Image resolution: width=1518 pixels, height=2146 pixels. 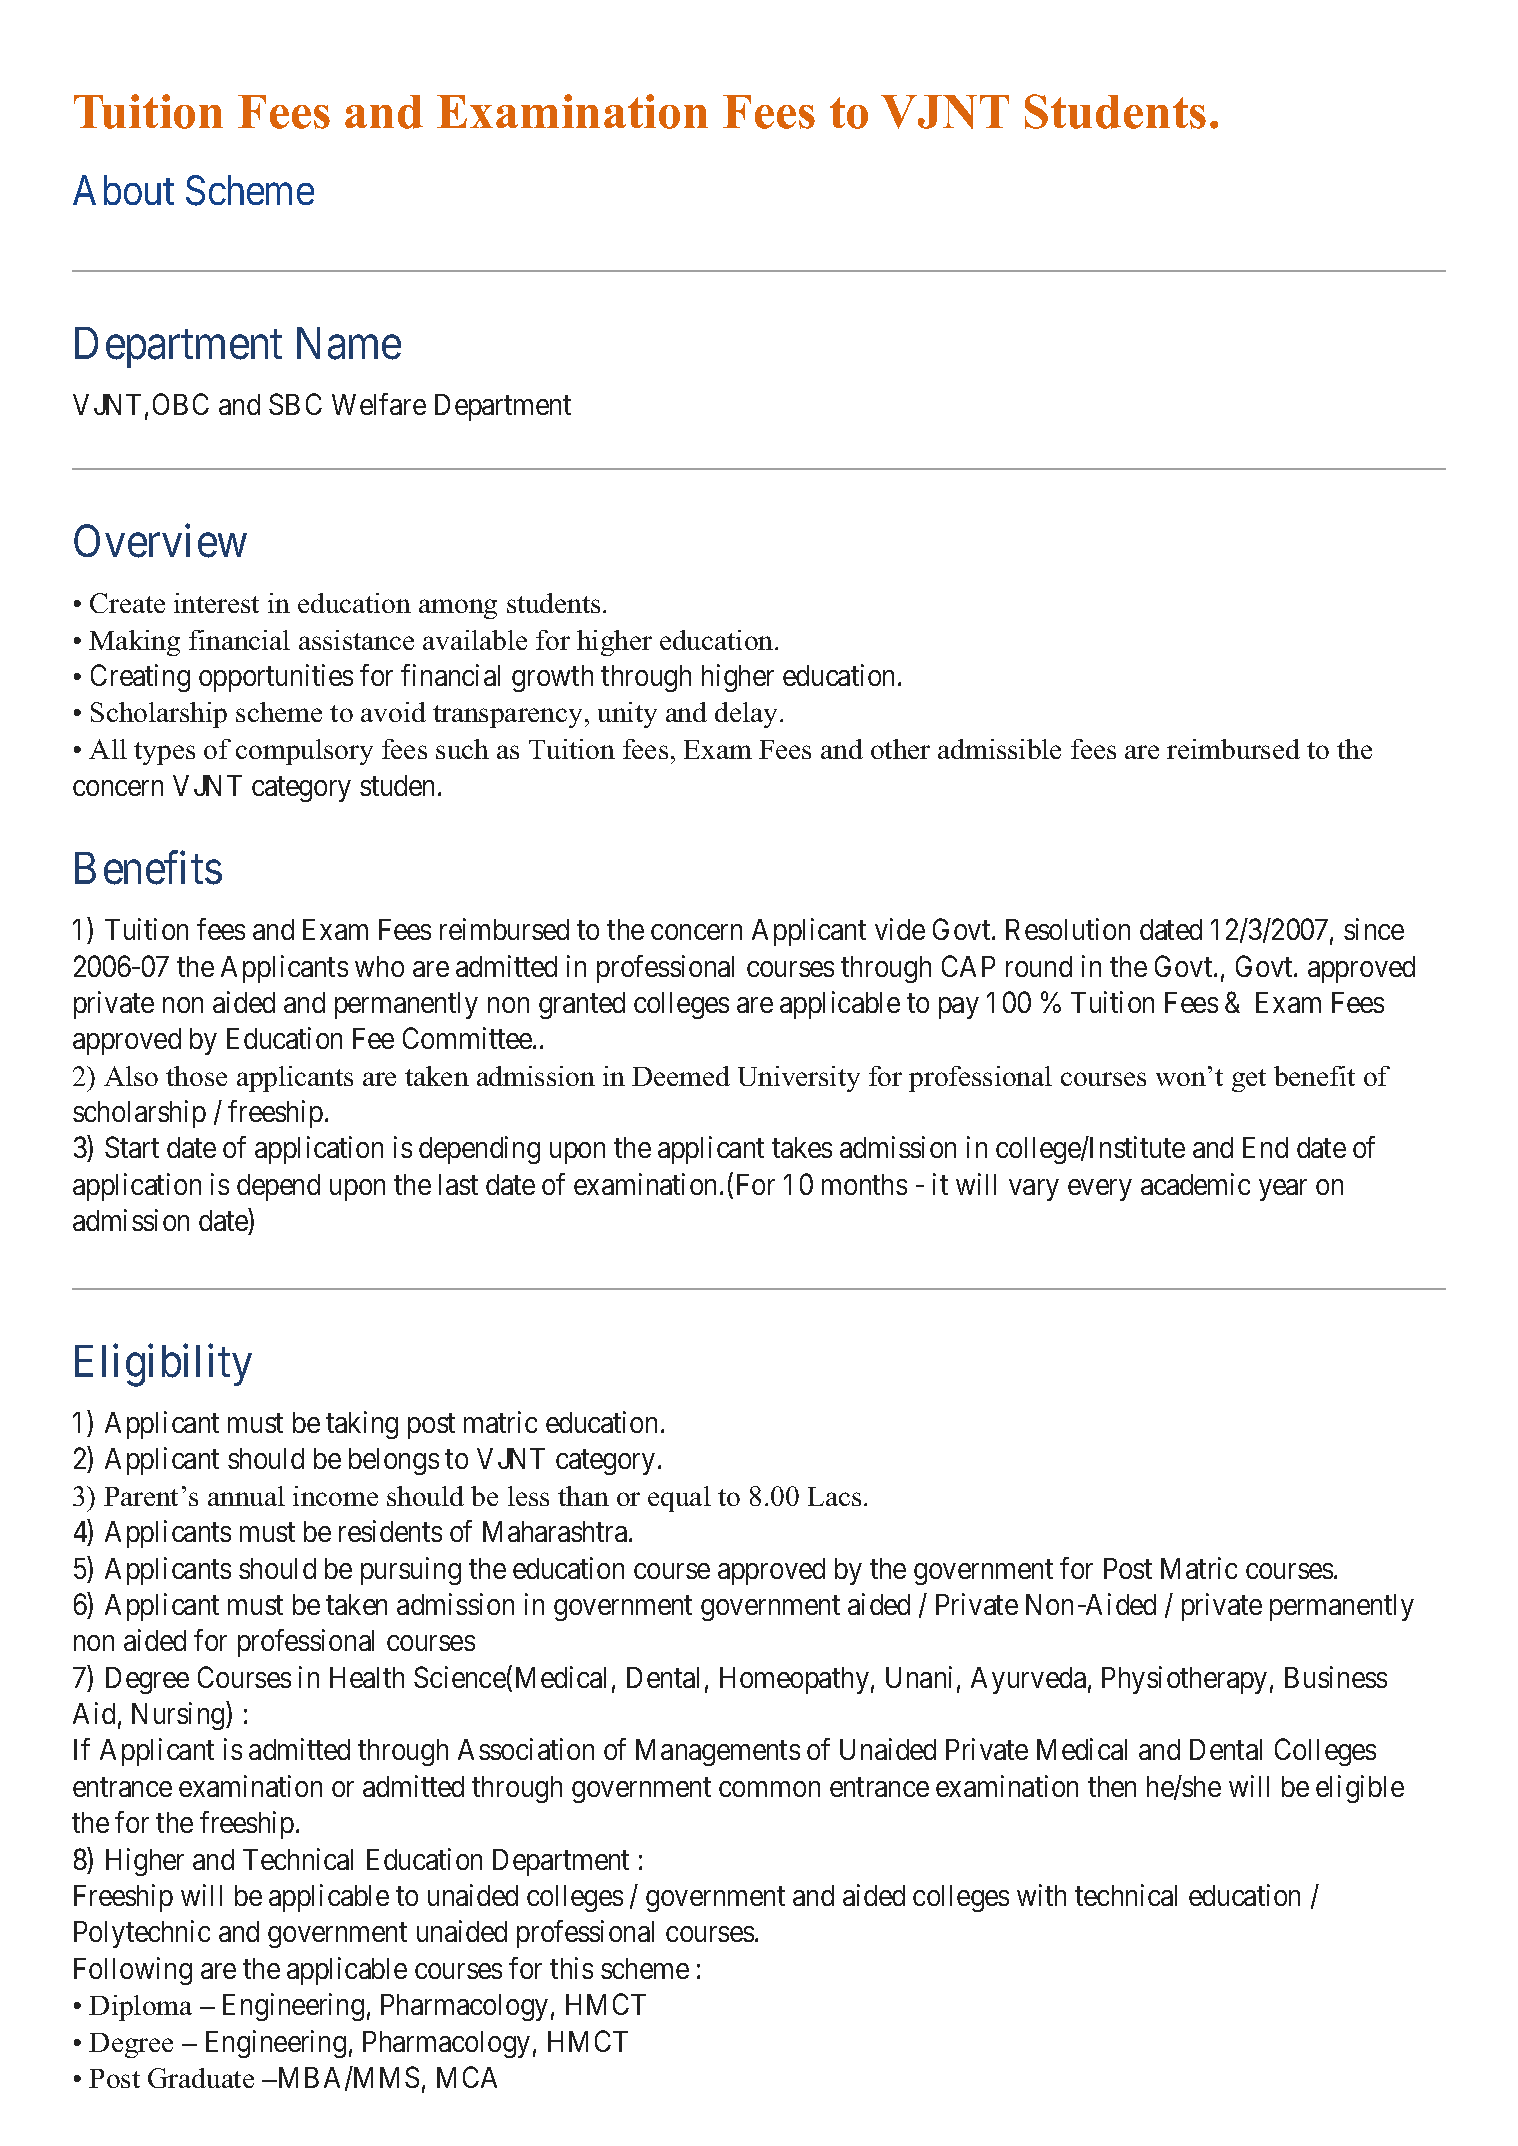 I want to click on those, so click(x=196, y=1076).
